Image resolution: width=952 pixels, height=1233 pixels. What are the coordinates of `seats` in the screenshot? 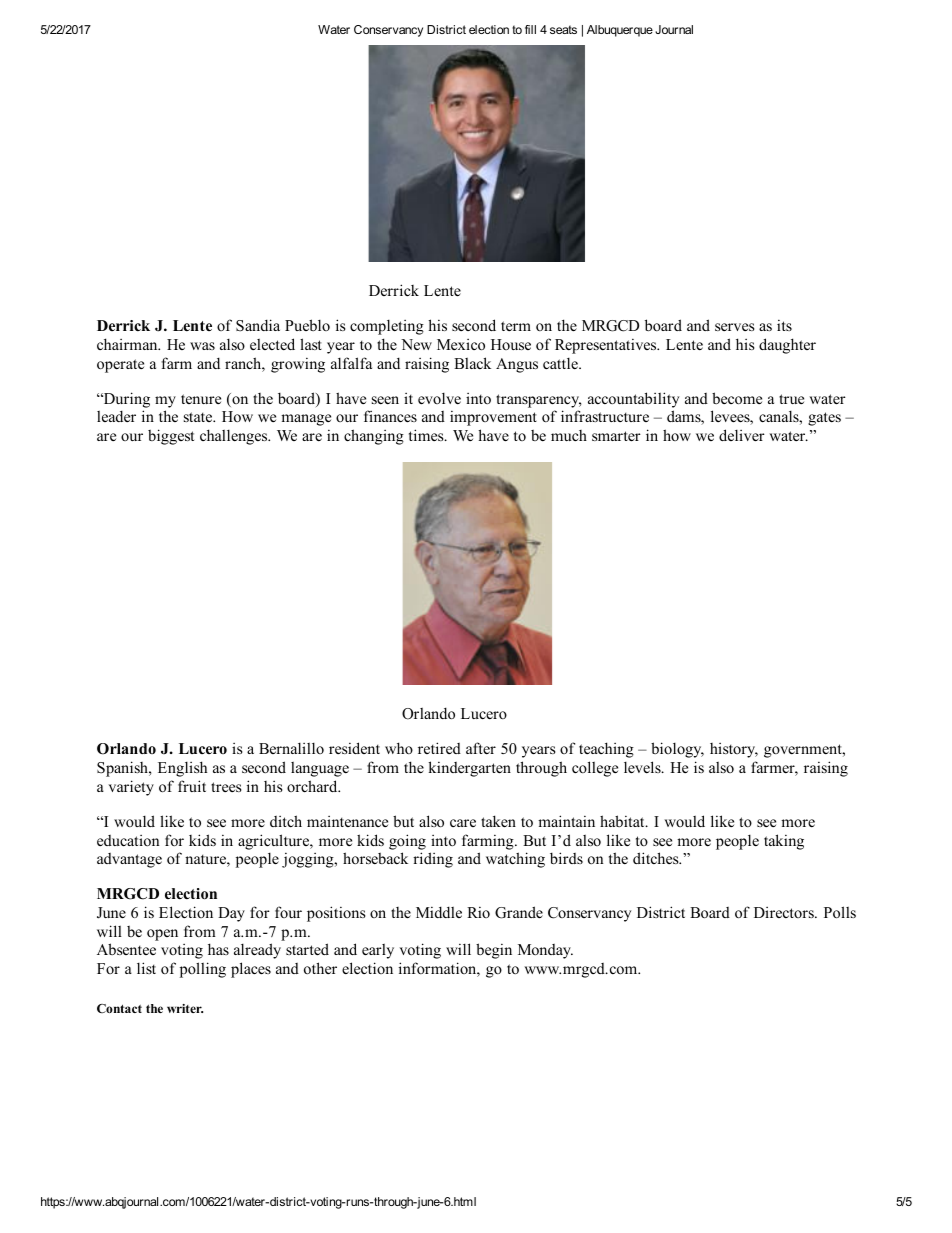 It's located at (563, 29).
